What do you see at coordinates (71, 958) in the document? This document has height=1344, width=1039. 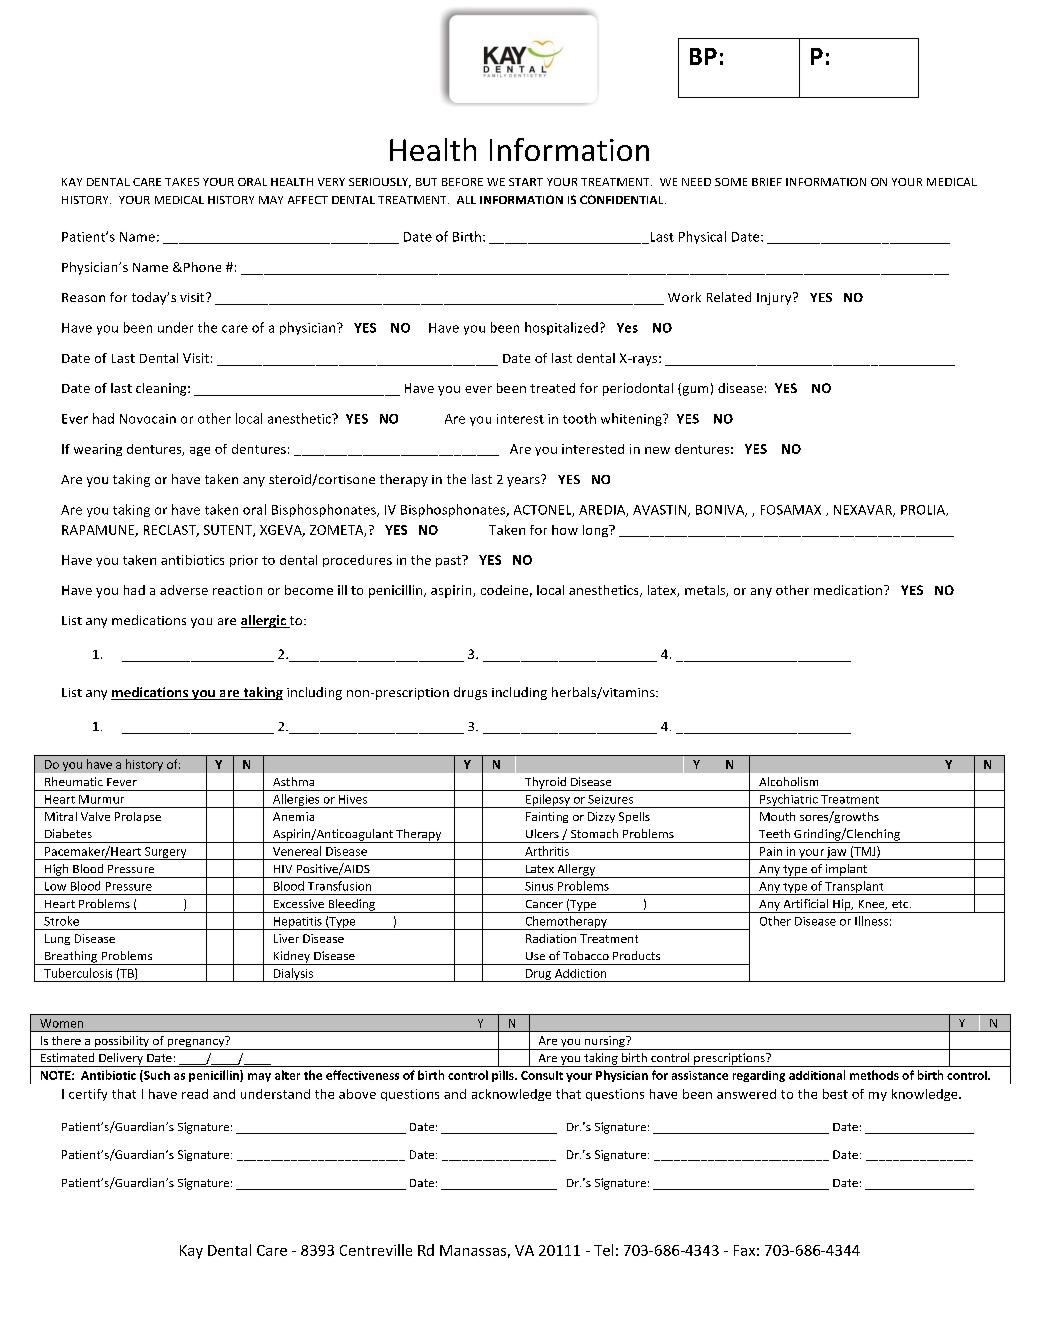 I see `Breathing` at bounding box center [71, 958].
